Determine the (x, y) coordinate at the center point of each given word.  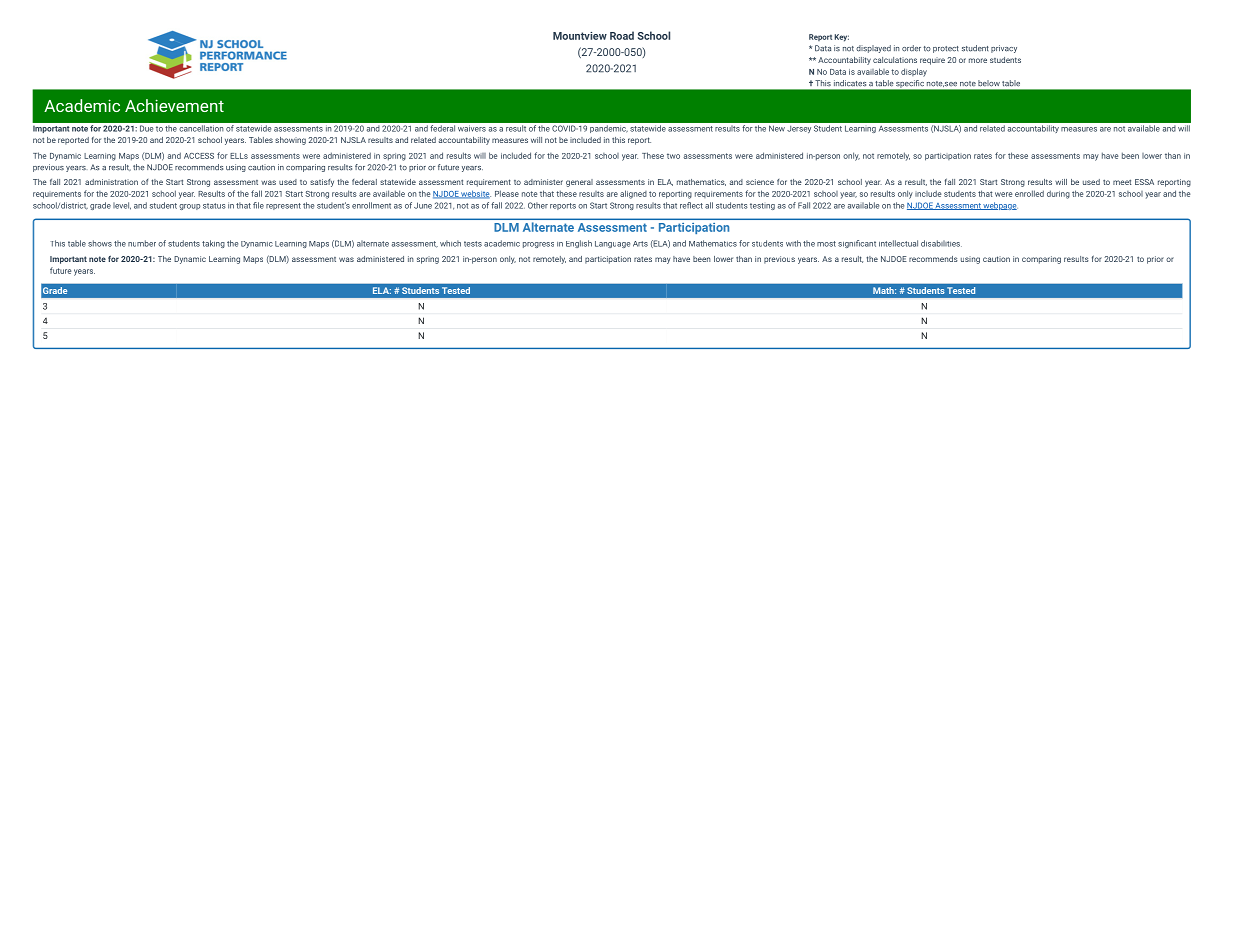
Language (612, 244)
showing (290, 141)
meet (1122, 182)
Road (622, 35)
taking (213, 244)
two (673, 156)
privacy (1004, 49)
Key (841, 38)
